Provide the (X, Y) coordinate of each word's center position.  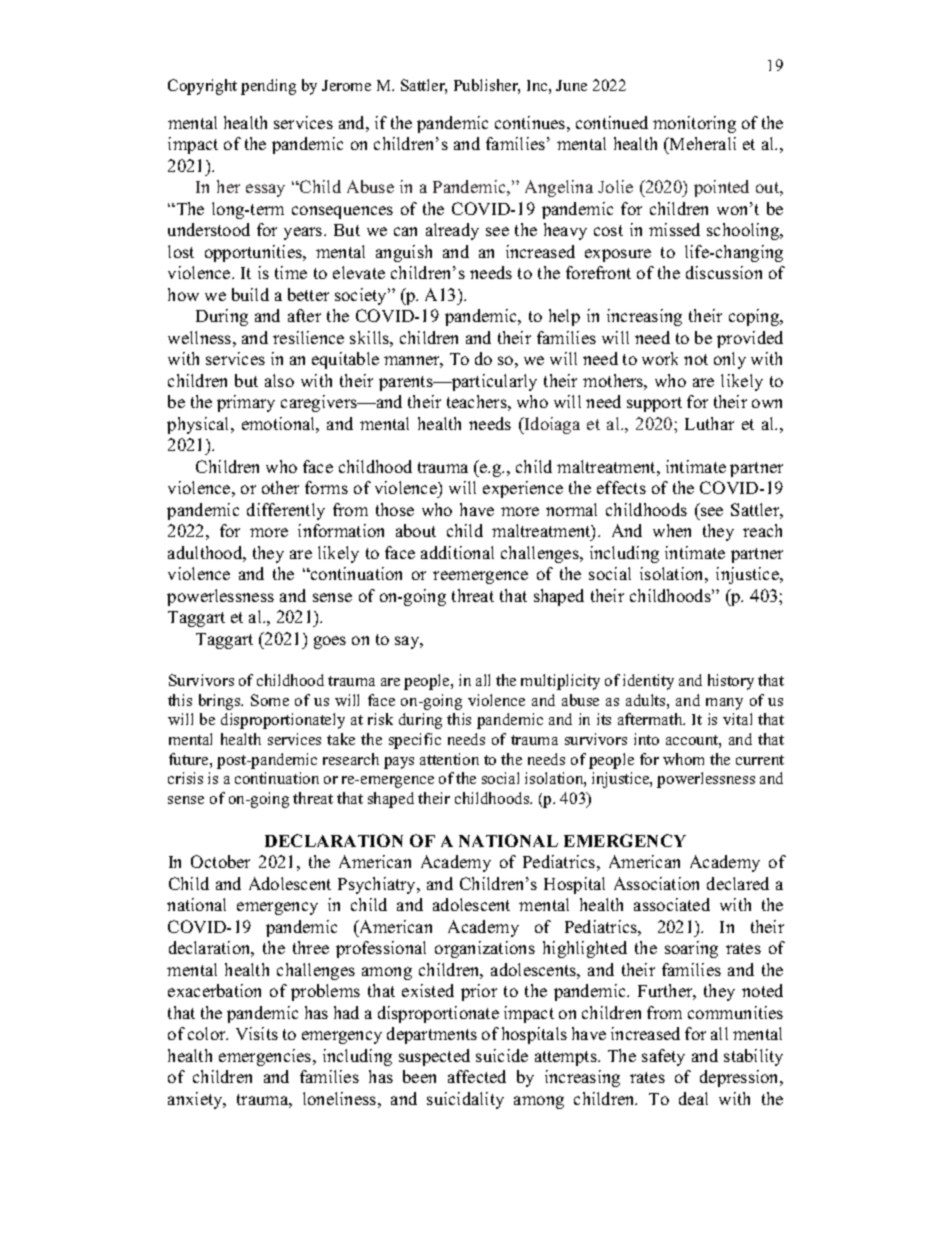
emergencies (266, 1057)
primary (246, 403)
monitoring (694, 124)
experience (523, 489)
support (654, 404)
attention (449, 759)
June (571, 85)
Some (270, 700)
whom (683, 759)
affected (477, 1076)
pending (268, 87)
